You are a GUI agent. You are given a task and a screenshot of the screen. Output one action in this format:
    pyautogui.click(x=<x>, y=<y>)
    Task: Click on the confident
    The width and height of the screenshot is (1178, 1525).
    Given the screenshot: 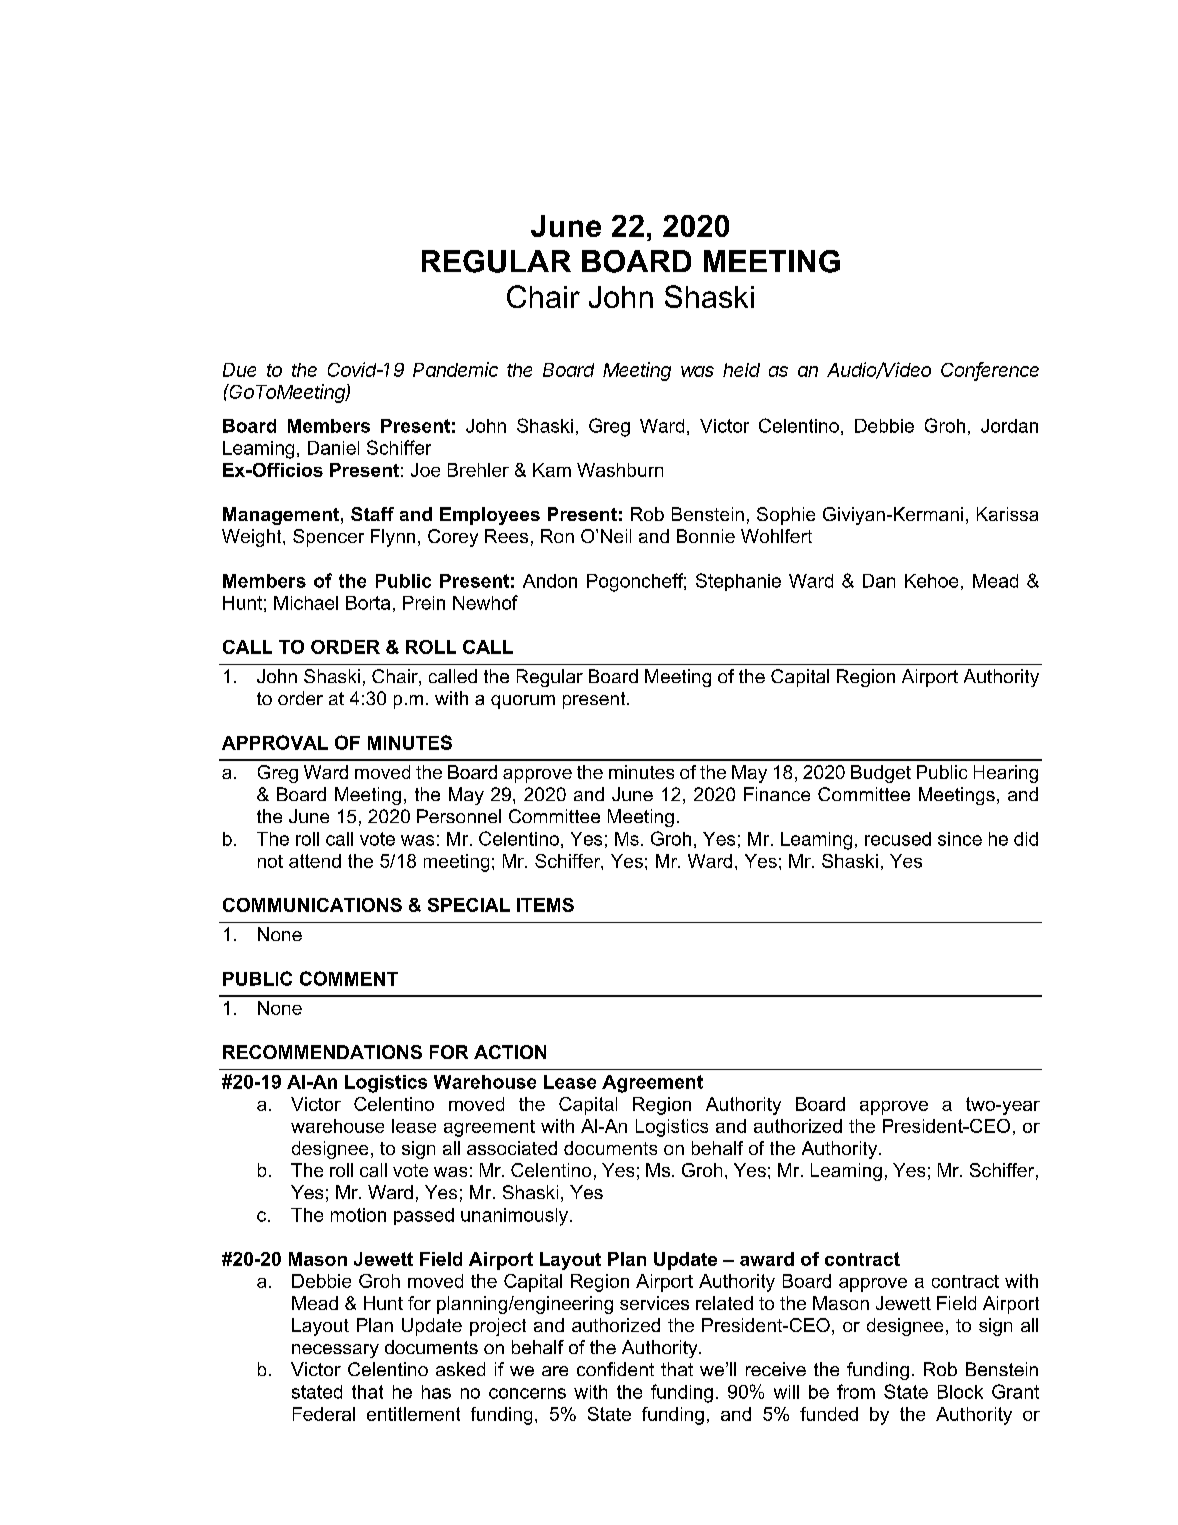 What is the action you would take?
    pyautogui.click(x=615, y=1369)
